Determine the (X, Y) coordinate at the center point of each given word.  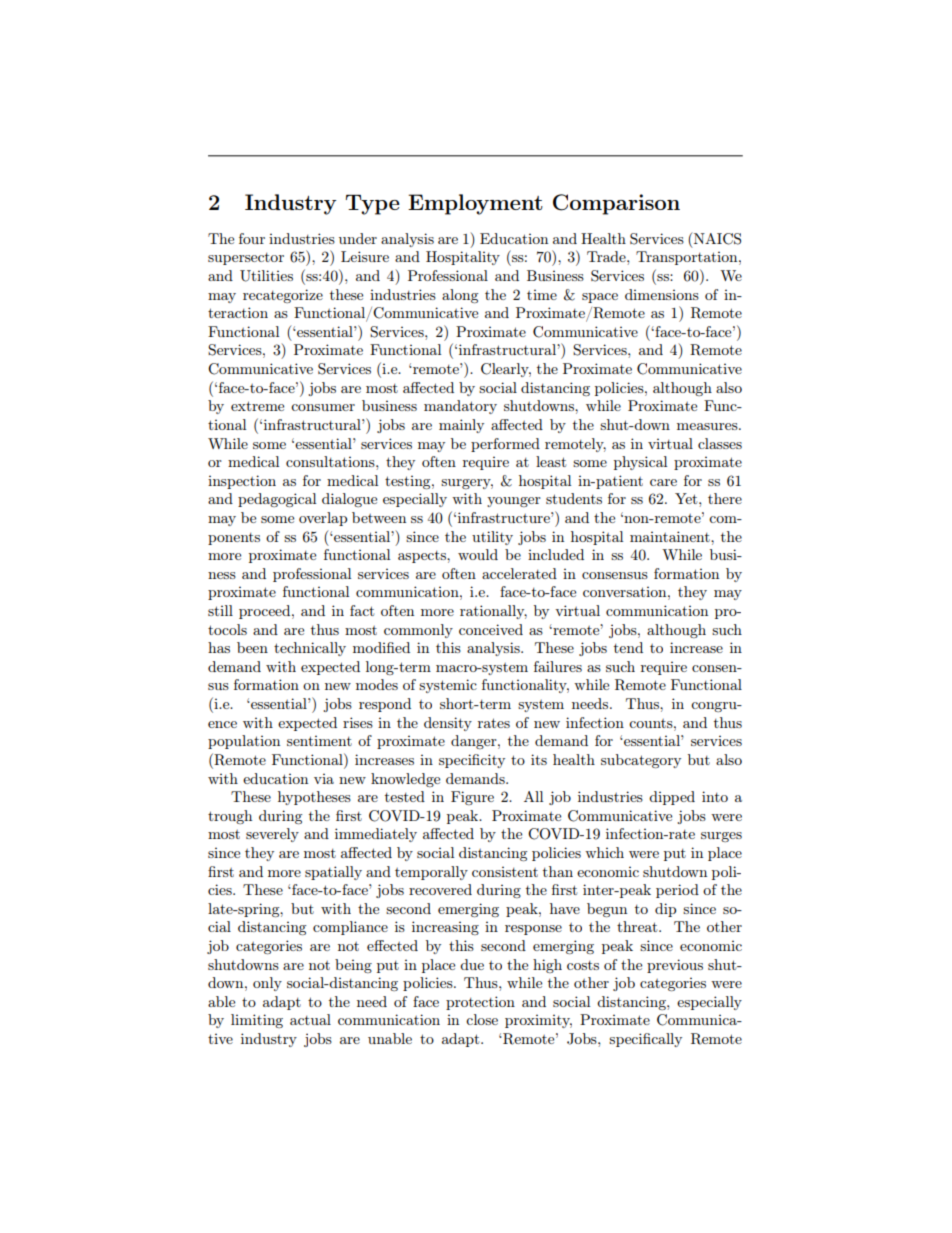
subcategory (641, 761)
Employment (475, 204)
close (482, 1019)
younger (514, 502)
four (252, 238)
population (244, 742)
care (663, 482)
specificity (472, 761)
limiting (257, 1021)
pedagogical (277, 500)
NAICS (717, 239)
